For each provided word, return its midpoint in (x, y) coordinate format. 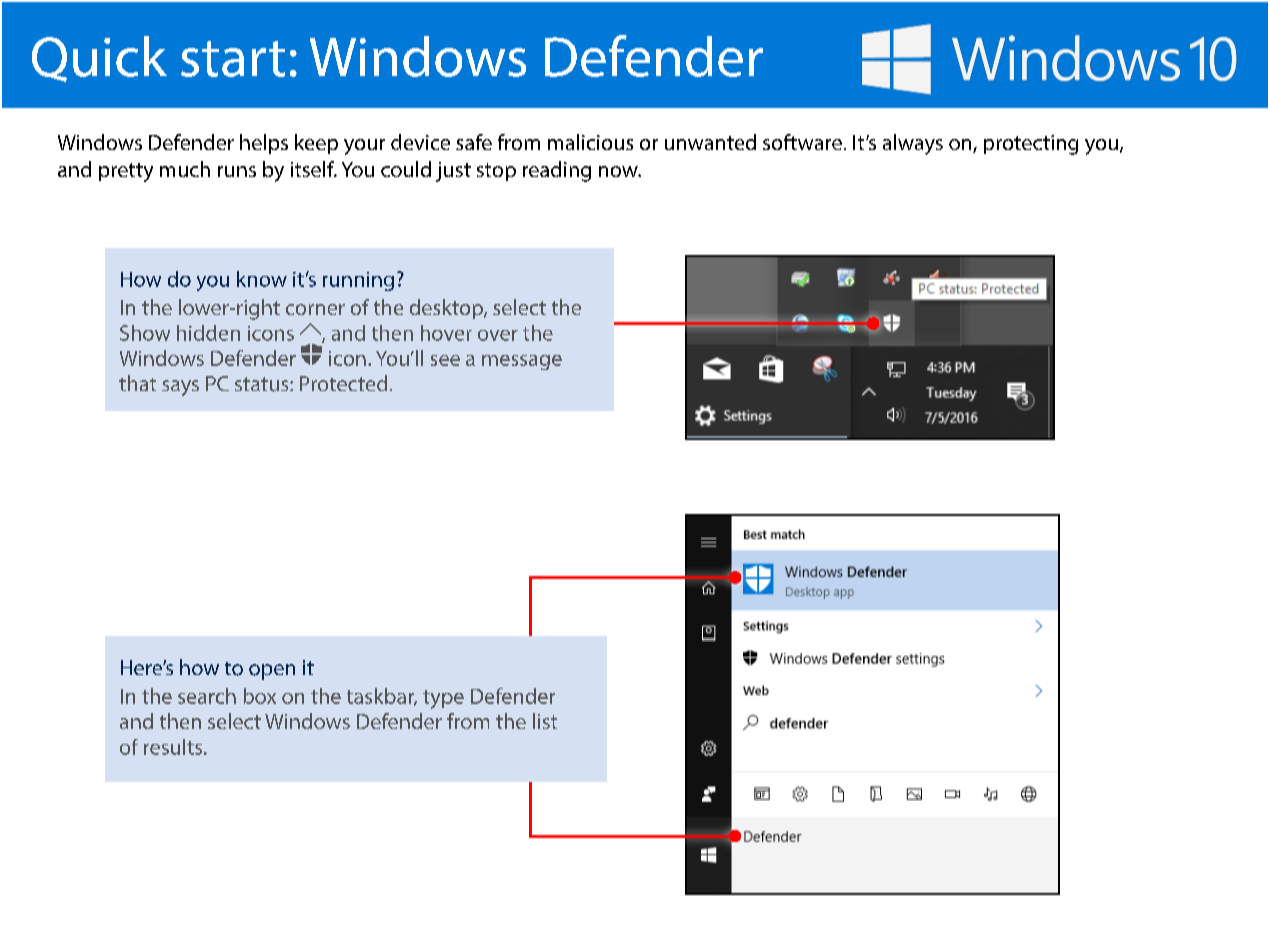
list (545, 721)
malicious (590, 142)
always (913, 144)
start (233, 59)
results (174, 747)
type (443, 699)
